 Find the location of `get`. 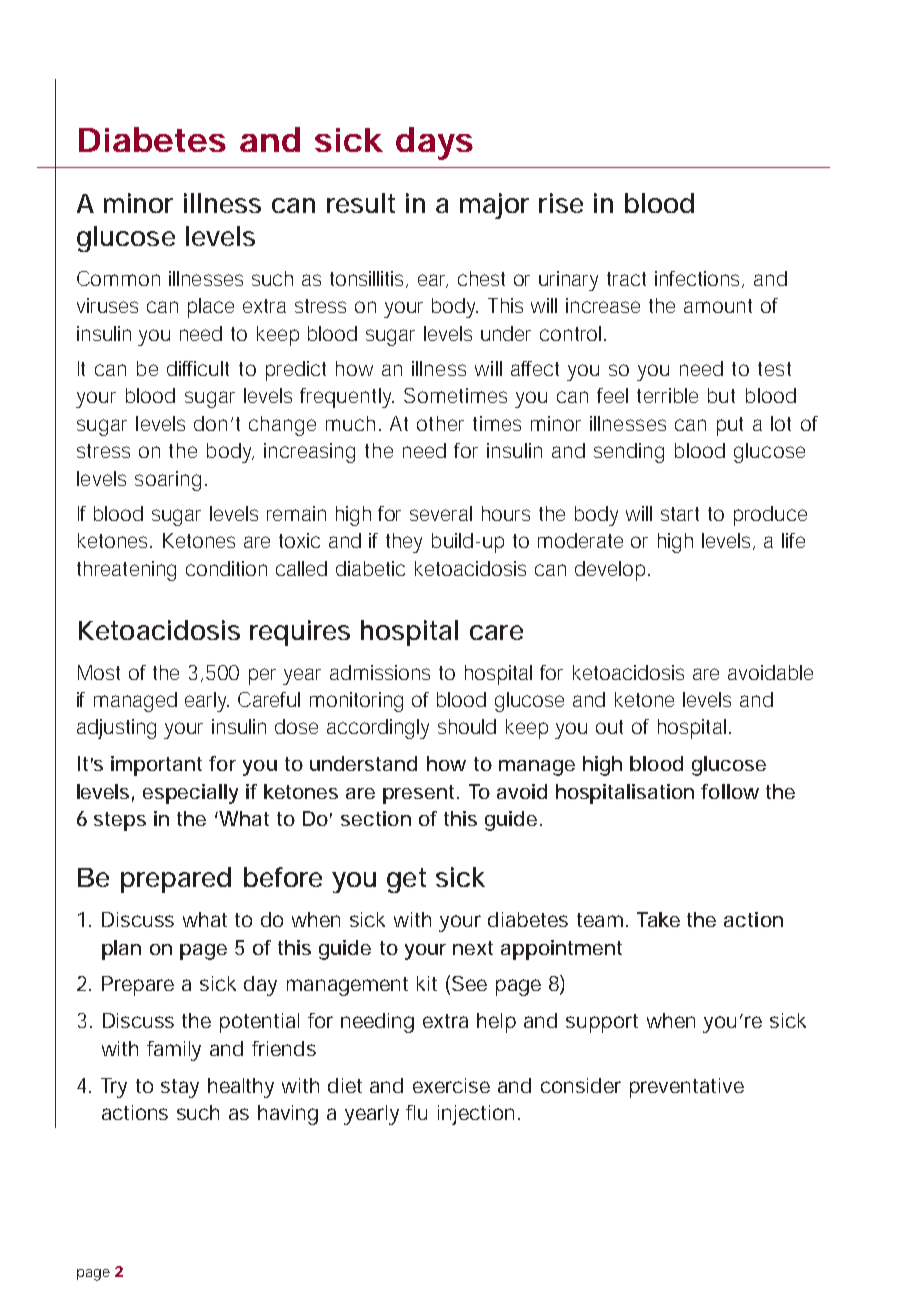

get is located at coordinates (406, 880).
